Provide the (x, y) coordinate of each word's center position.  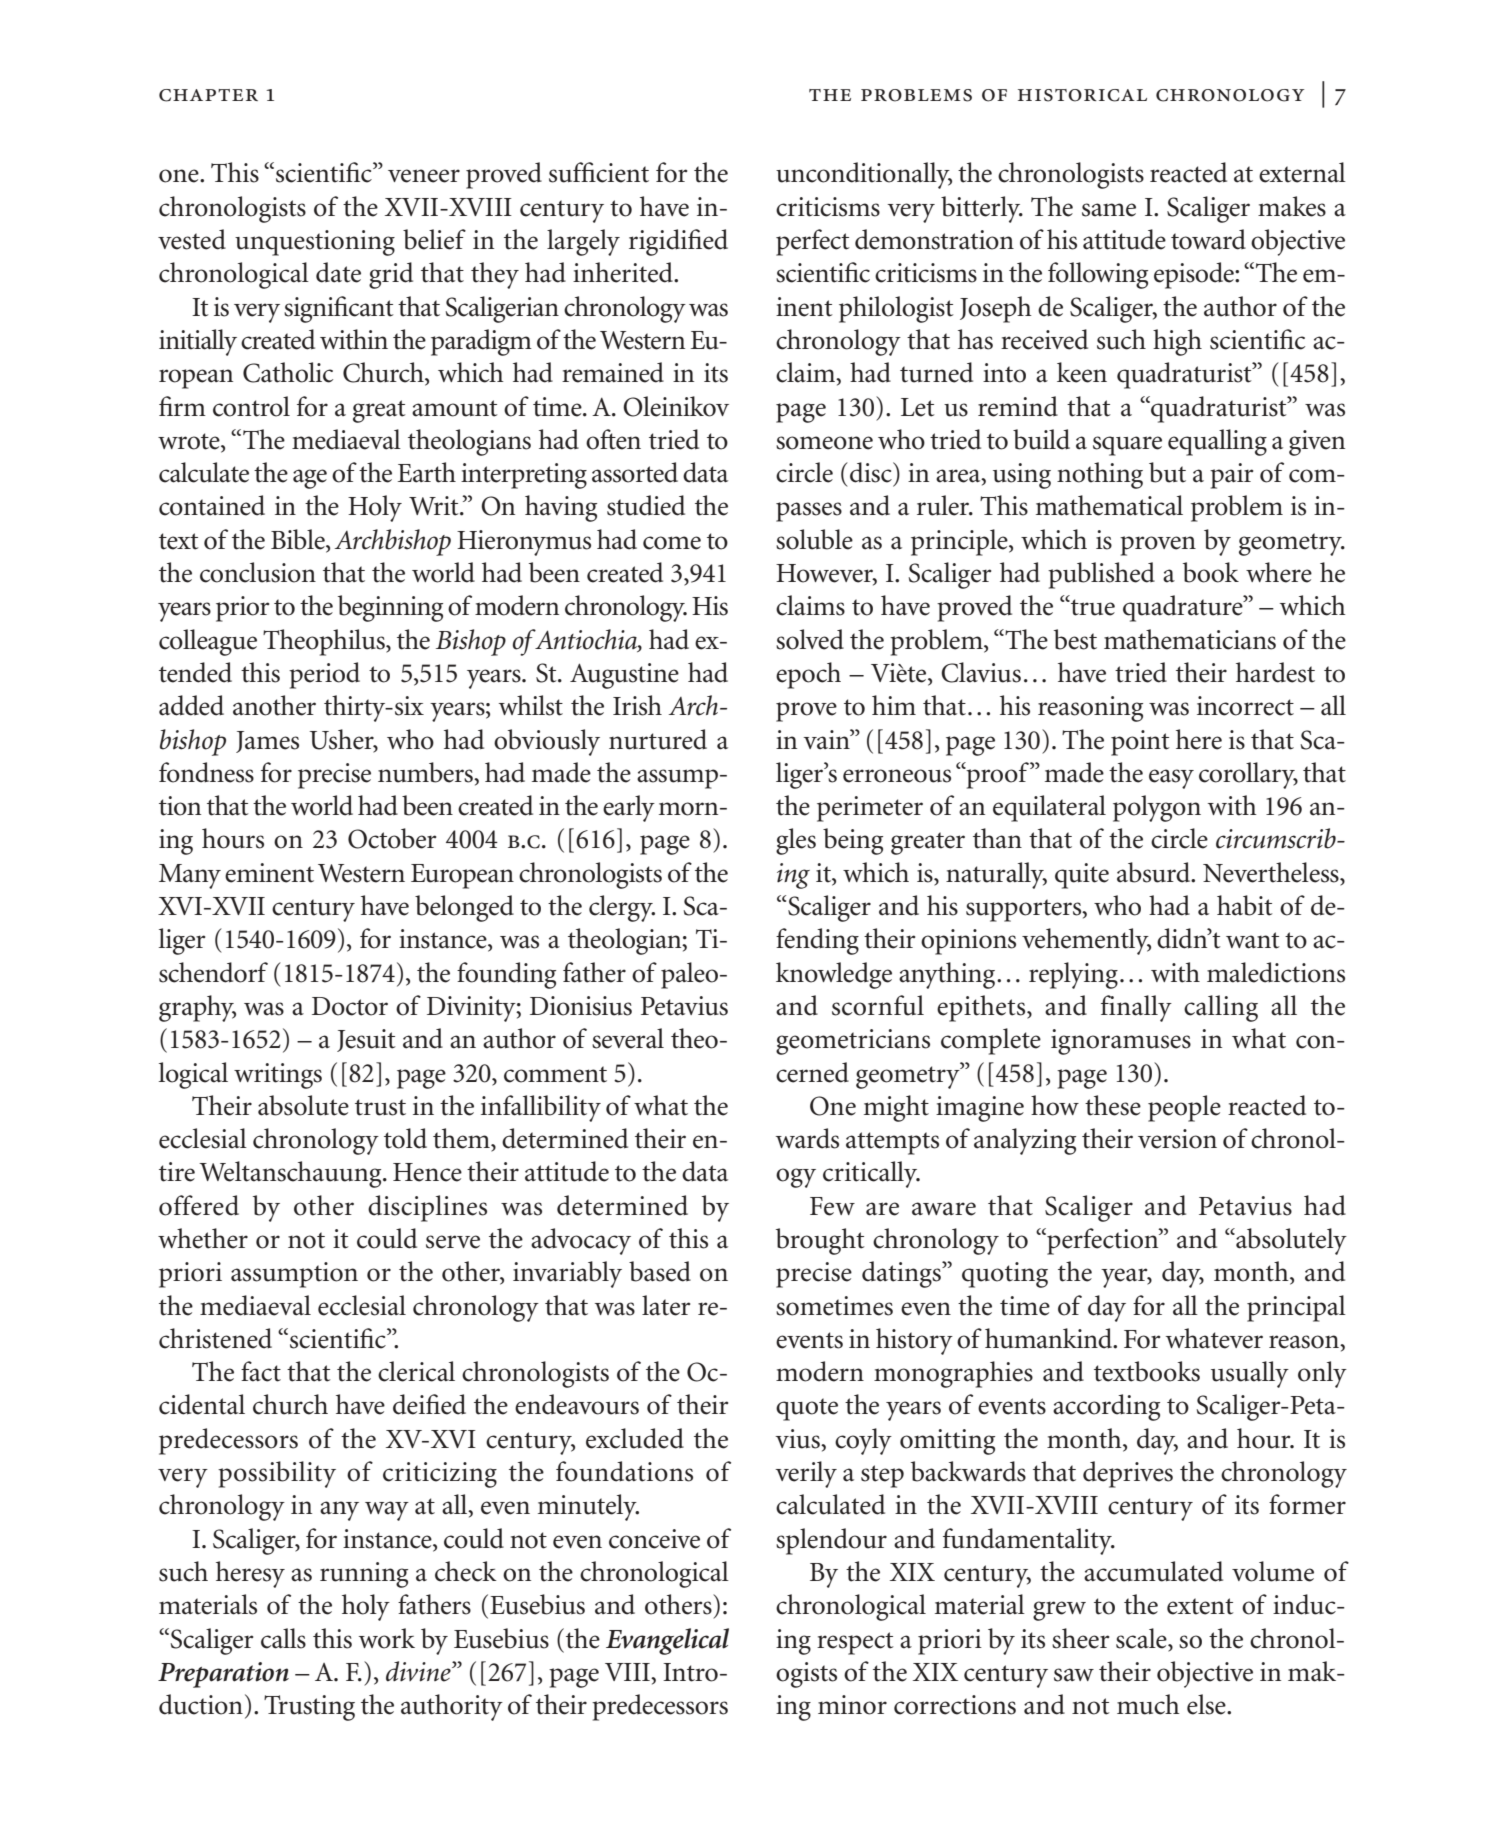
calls (283, 1638)
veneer (424, 176)
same (1109, 210)
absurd (1155, 872)
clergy (622, 908)
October (392, 838)
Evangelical (667, 1641)
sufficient (599, 172)
